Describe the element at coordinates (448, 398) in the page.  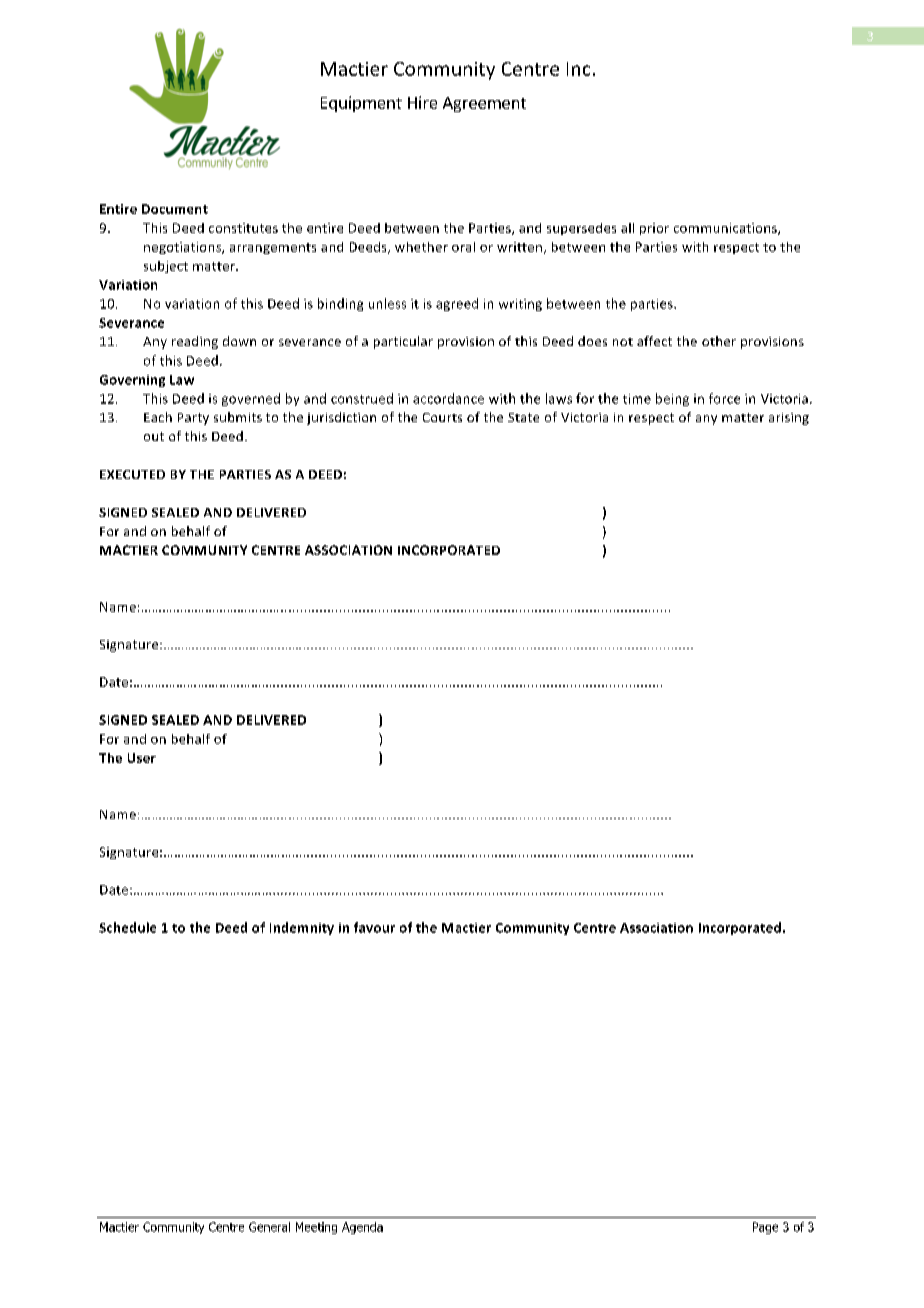
I see `accordance` at that location.
